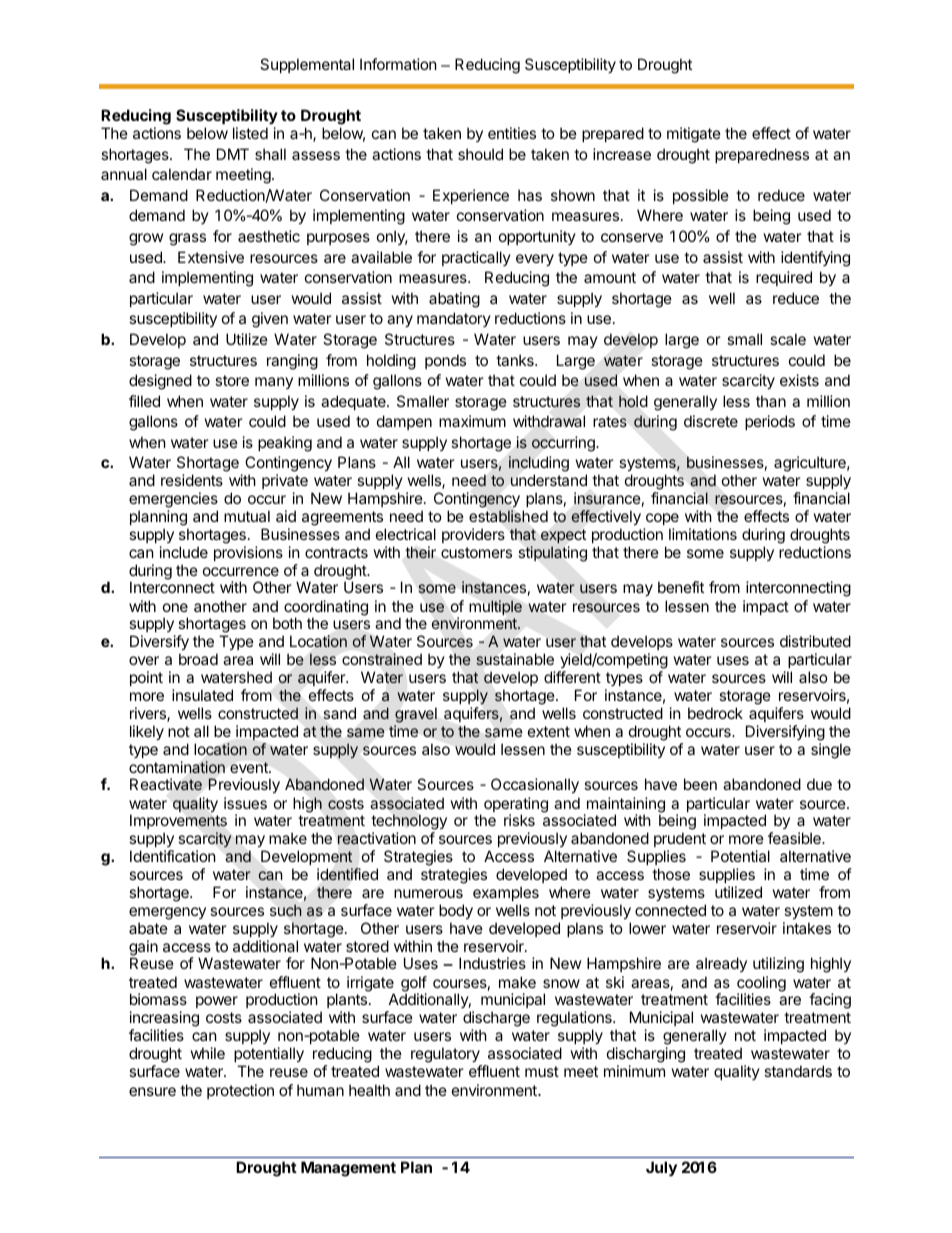  What do you see at coordinates (445, 361) in the screenshot?
I see `ponds` at bounding box center [445, 361].
